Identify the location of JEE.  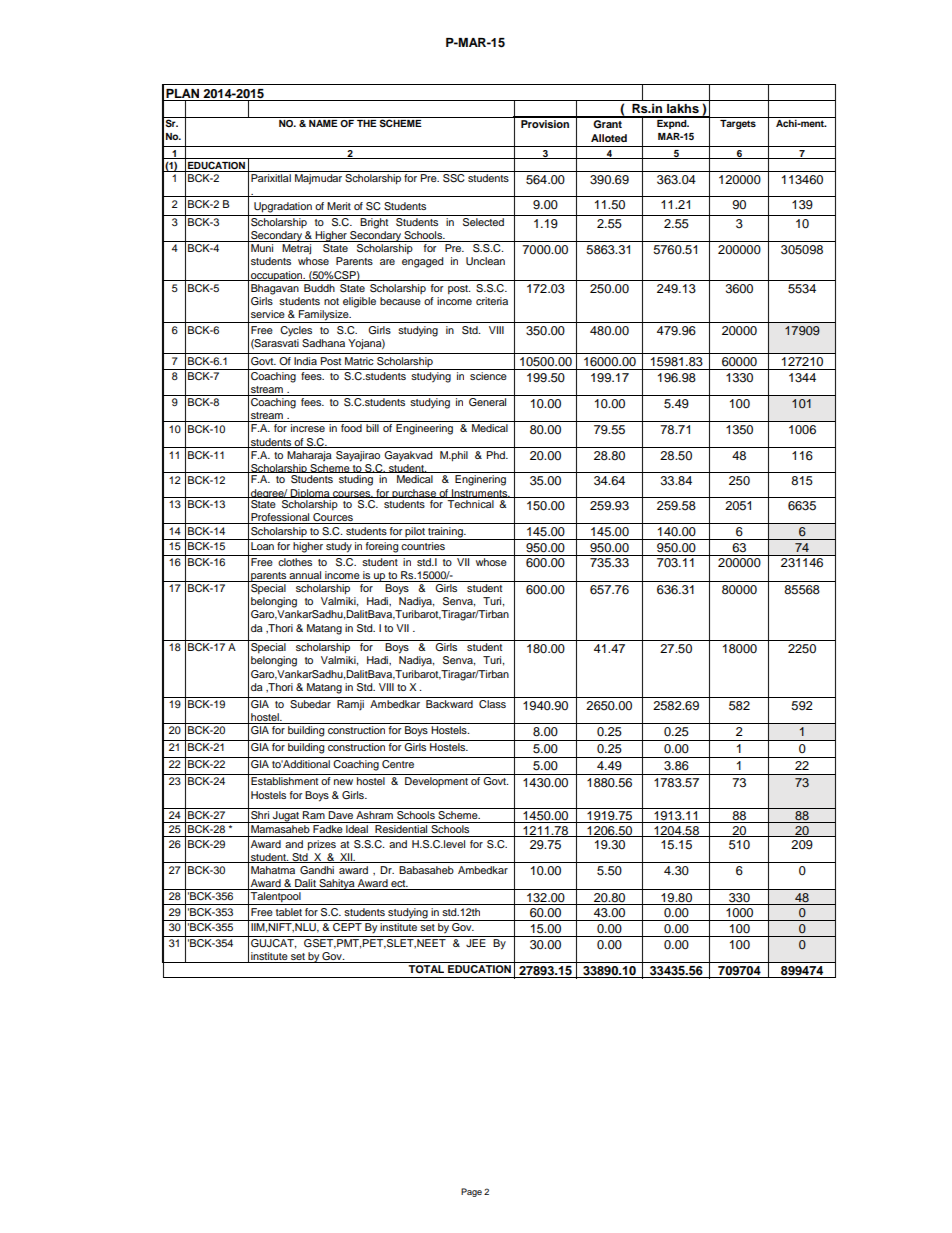
(476, 943).
